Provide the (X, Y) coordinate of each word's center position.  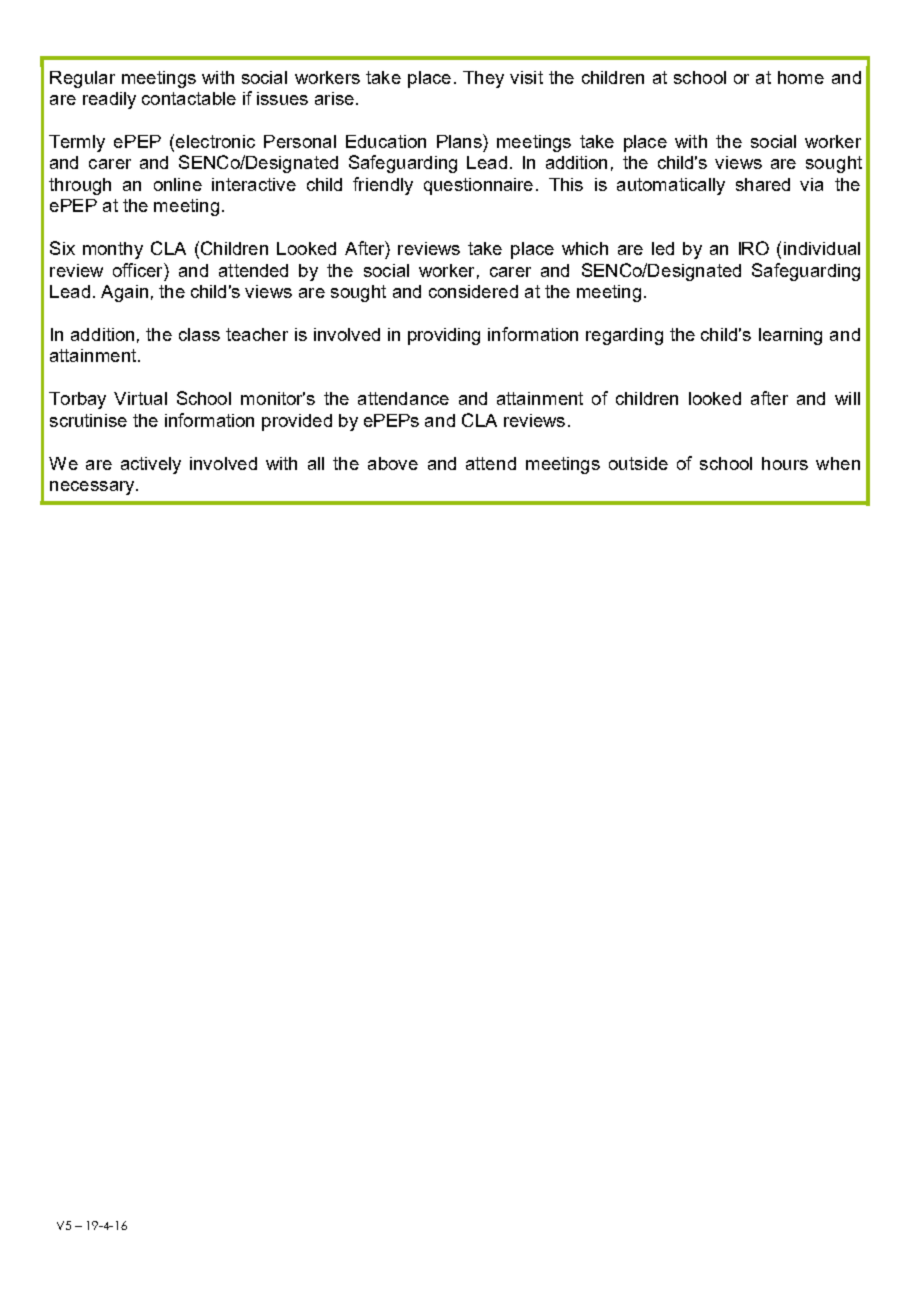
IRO (754, 248)
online (178, 184)
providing (444, 336)
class (199, 334)
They (483, 79)
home (801, 77)
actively (151, 465)
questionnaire (478, 186)
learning (790, 336)
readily (109, 100)
